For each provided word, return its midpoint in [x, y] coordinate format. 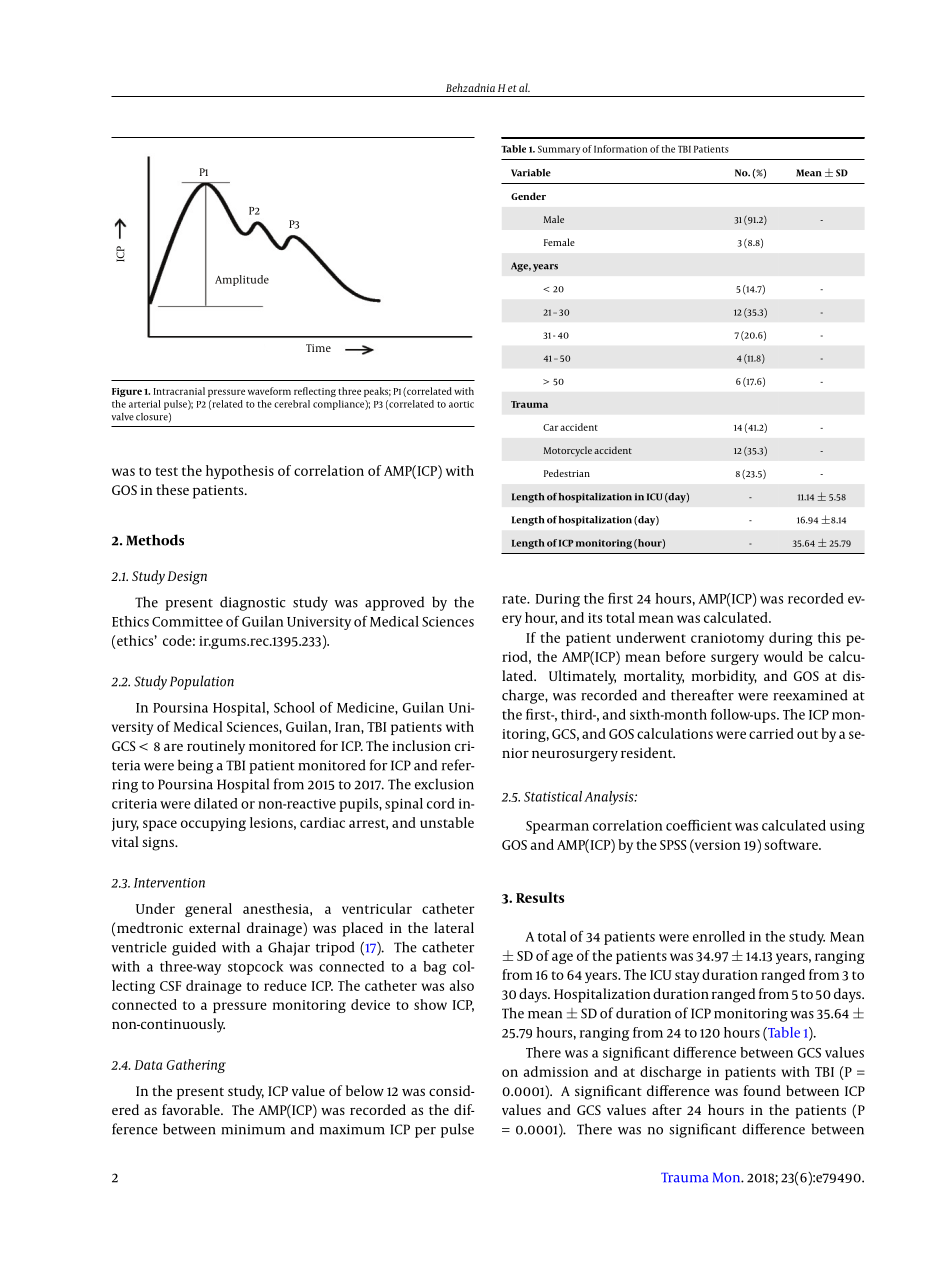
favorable [192, 1109]
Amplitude [242, 280]
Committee [187, 622]
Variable [531, 173]
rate [515, 599]
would [783, 656]
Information [620, 149]
